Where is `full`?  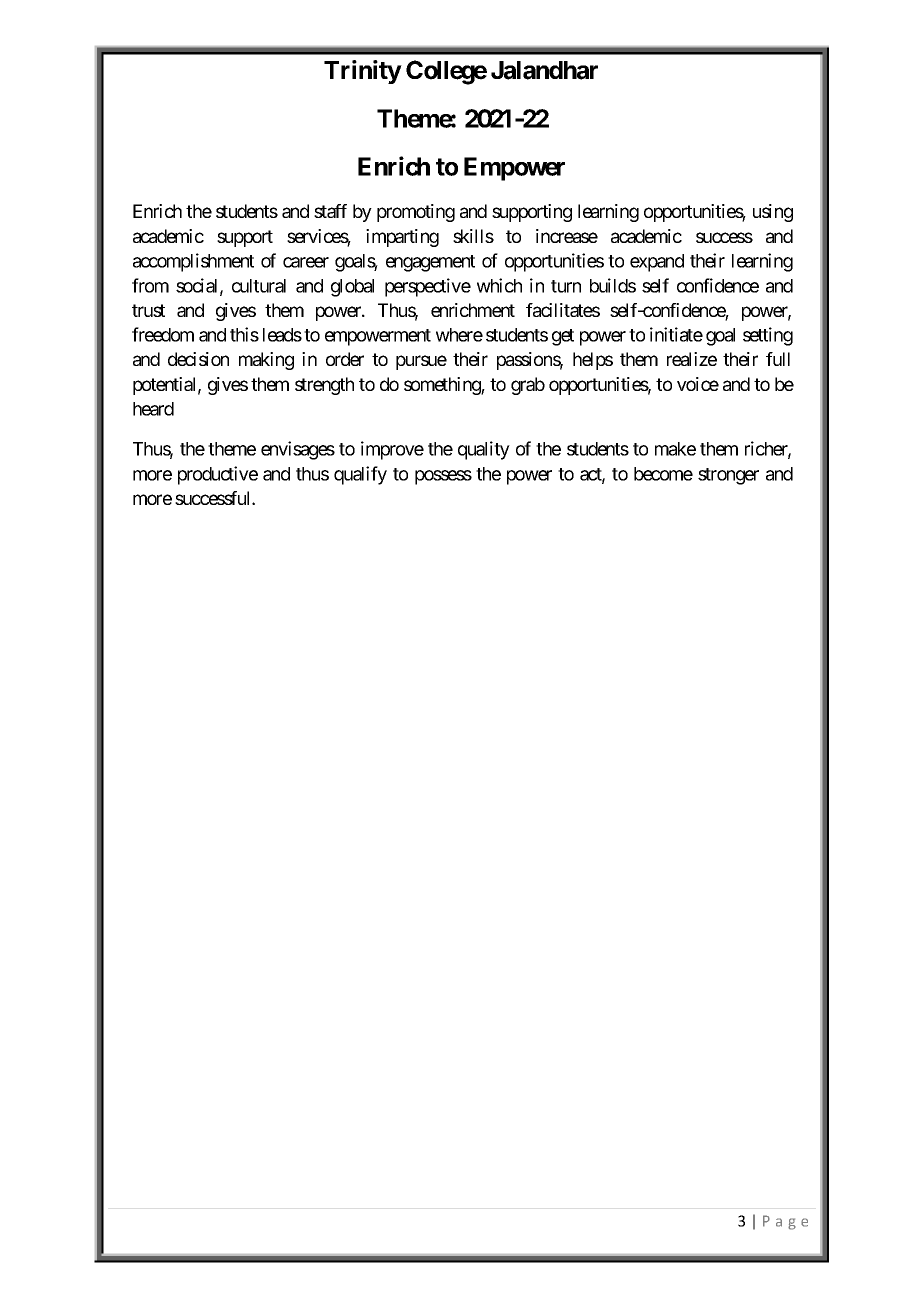 full is located at coordinates (778, 359).
